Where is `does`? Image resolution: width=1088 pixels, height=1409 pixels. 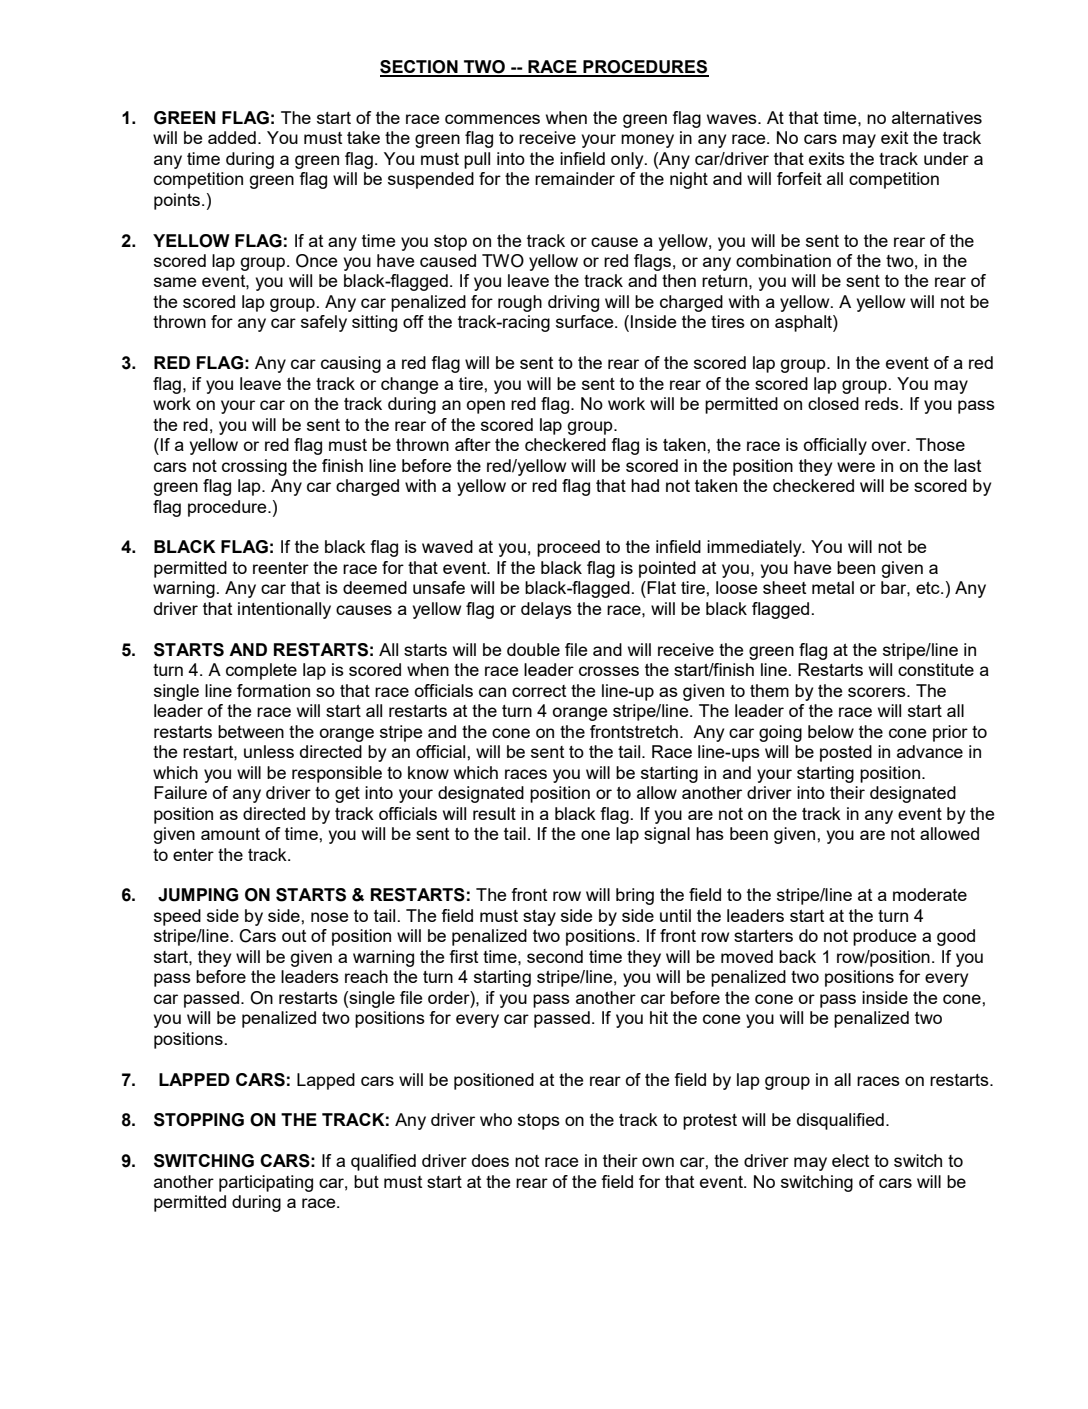
does is located at coordinates (490, 1160).
